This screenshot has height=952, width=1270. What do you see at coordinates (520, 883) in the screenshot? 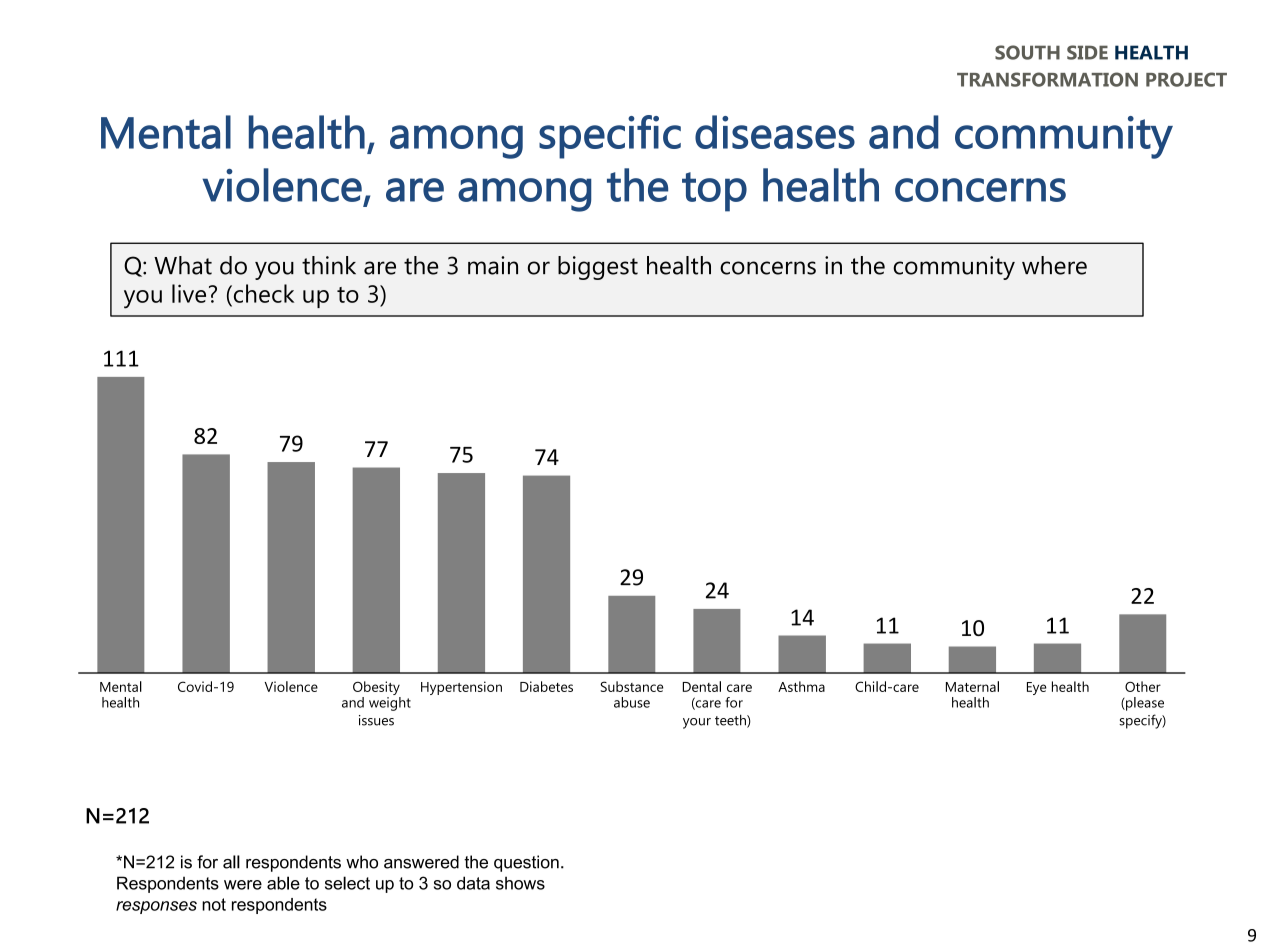
I see `shows` at bounding box center [520, 883].
